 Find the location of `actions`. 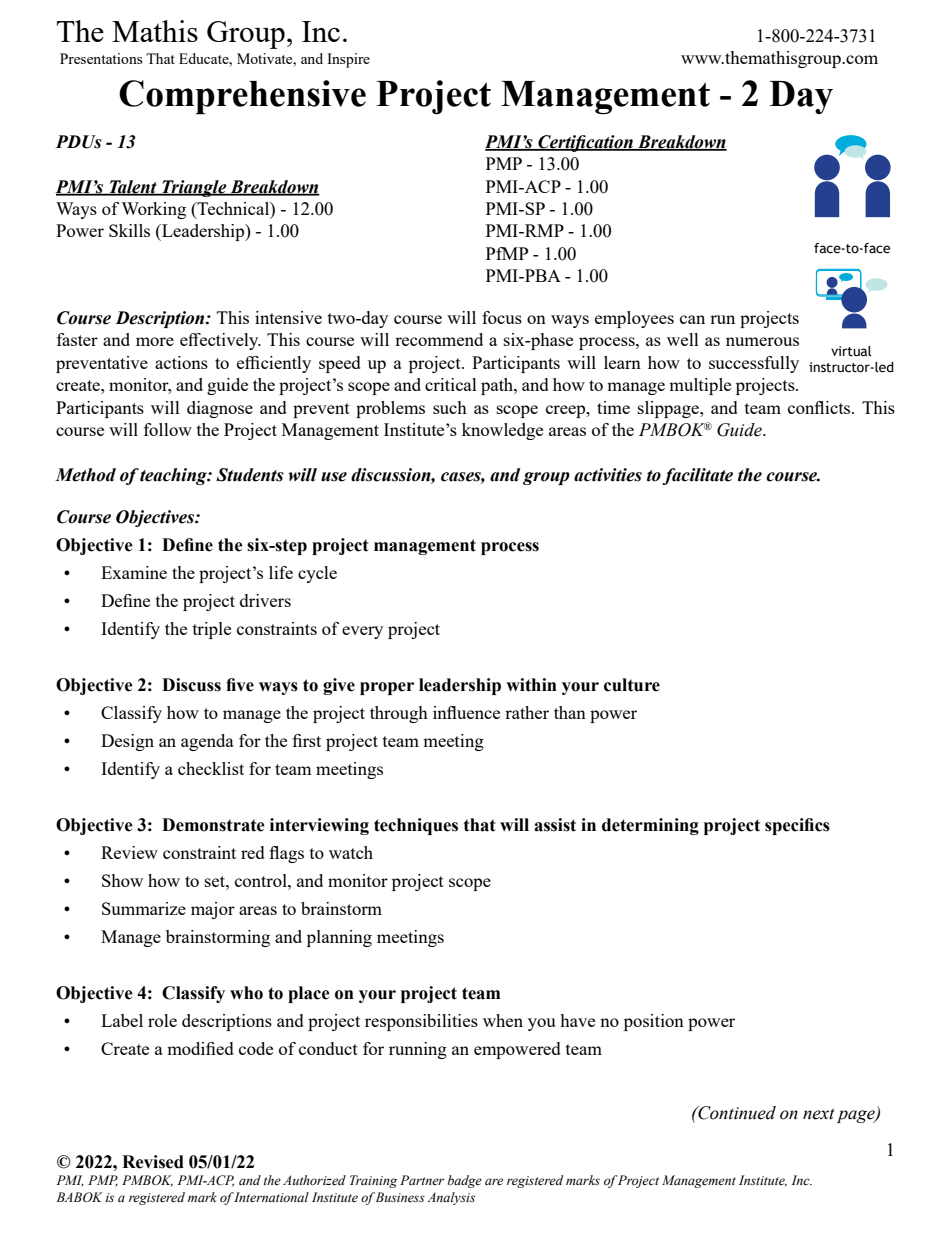

actions is located at coordinates (181, 362).
